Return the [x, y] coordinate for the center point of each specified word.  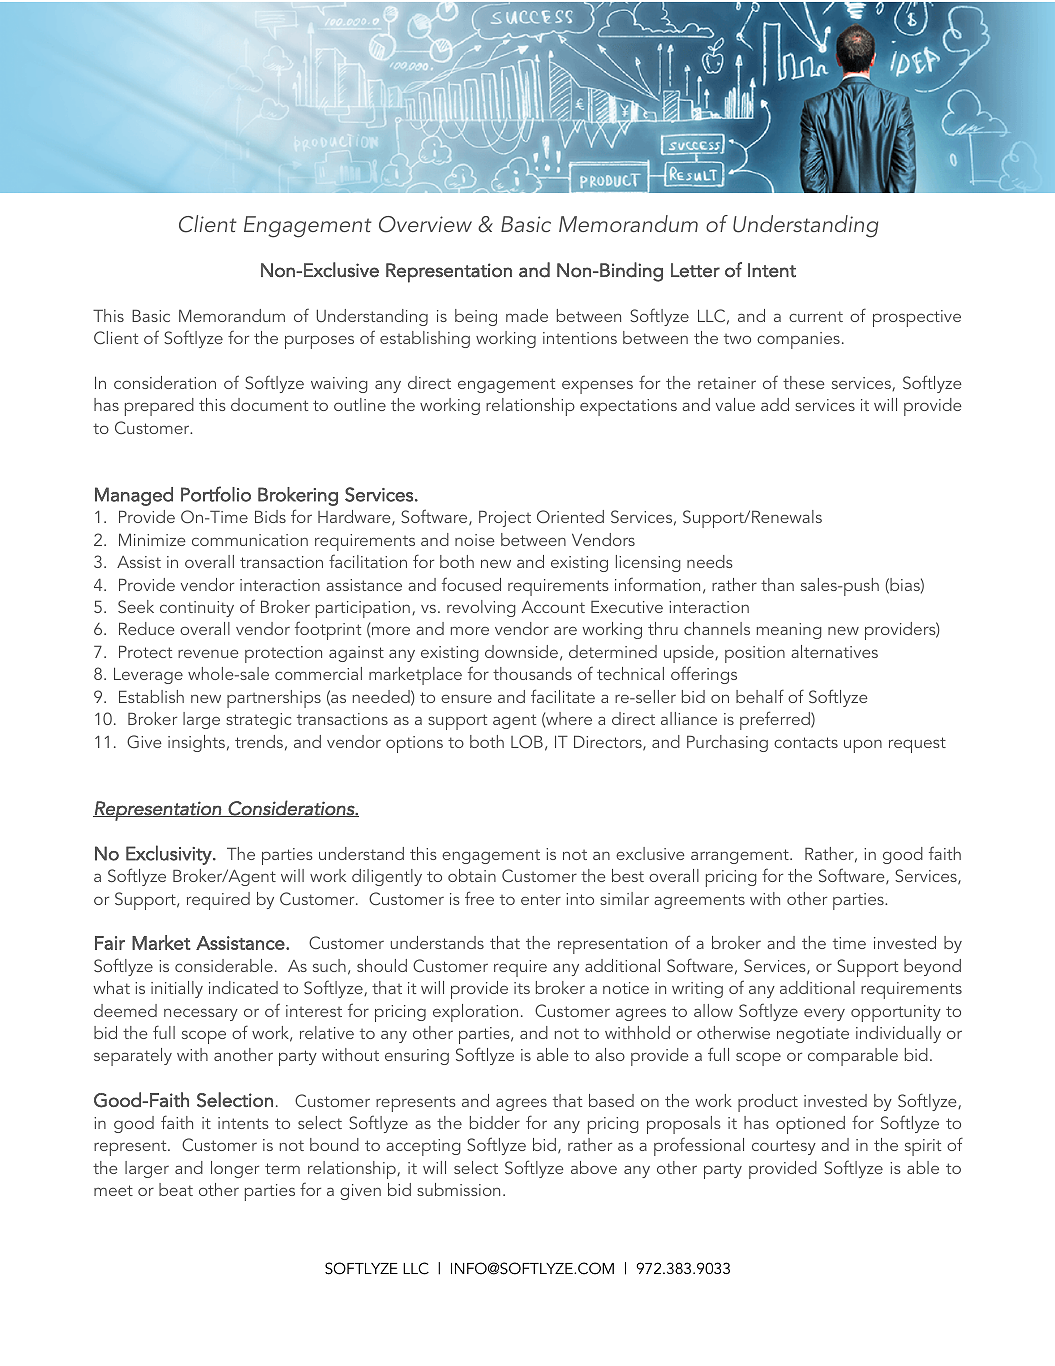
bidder [495, 1122]
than [777, 584]
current [816, 316]
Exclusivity [170, 855]
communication [250, 540]
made [527, 315]
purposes [319, 342]
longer [235, 1169]
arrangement [741, 856]
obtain [472, 875]
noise [475, 540]
